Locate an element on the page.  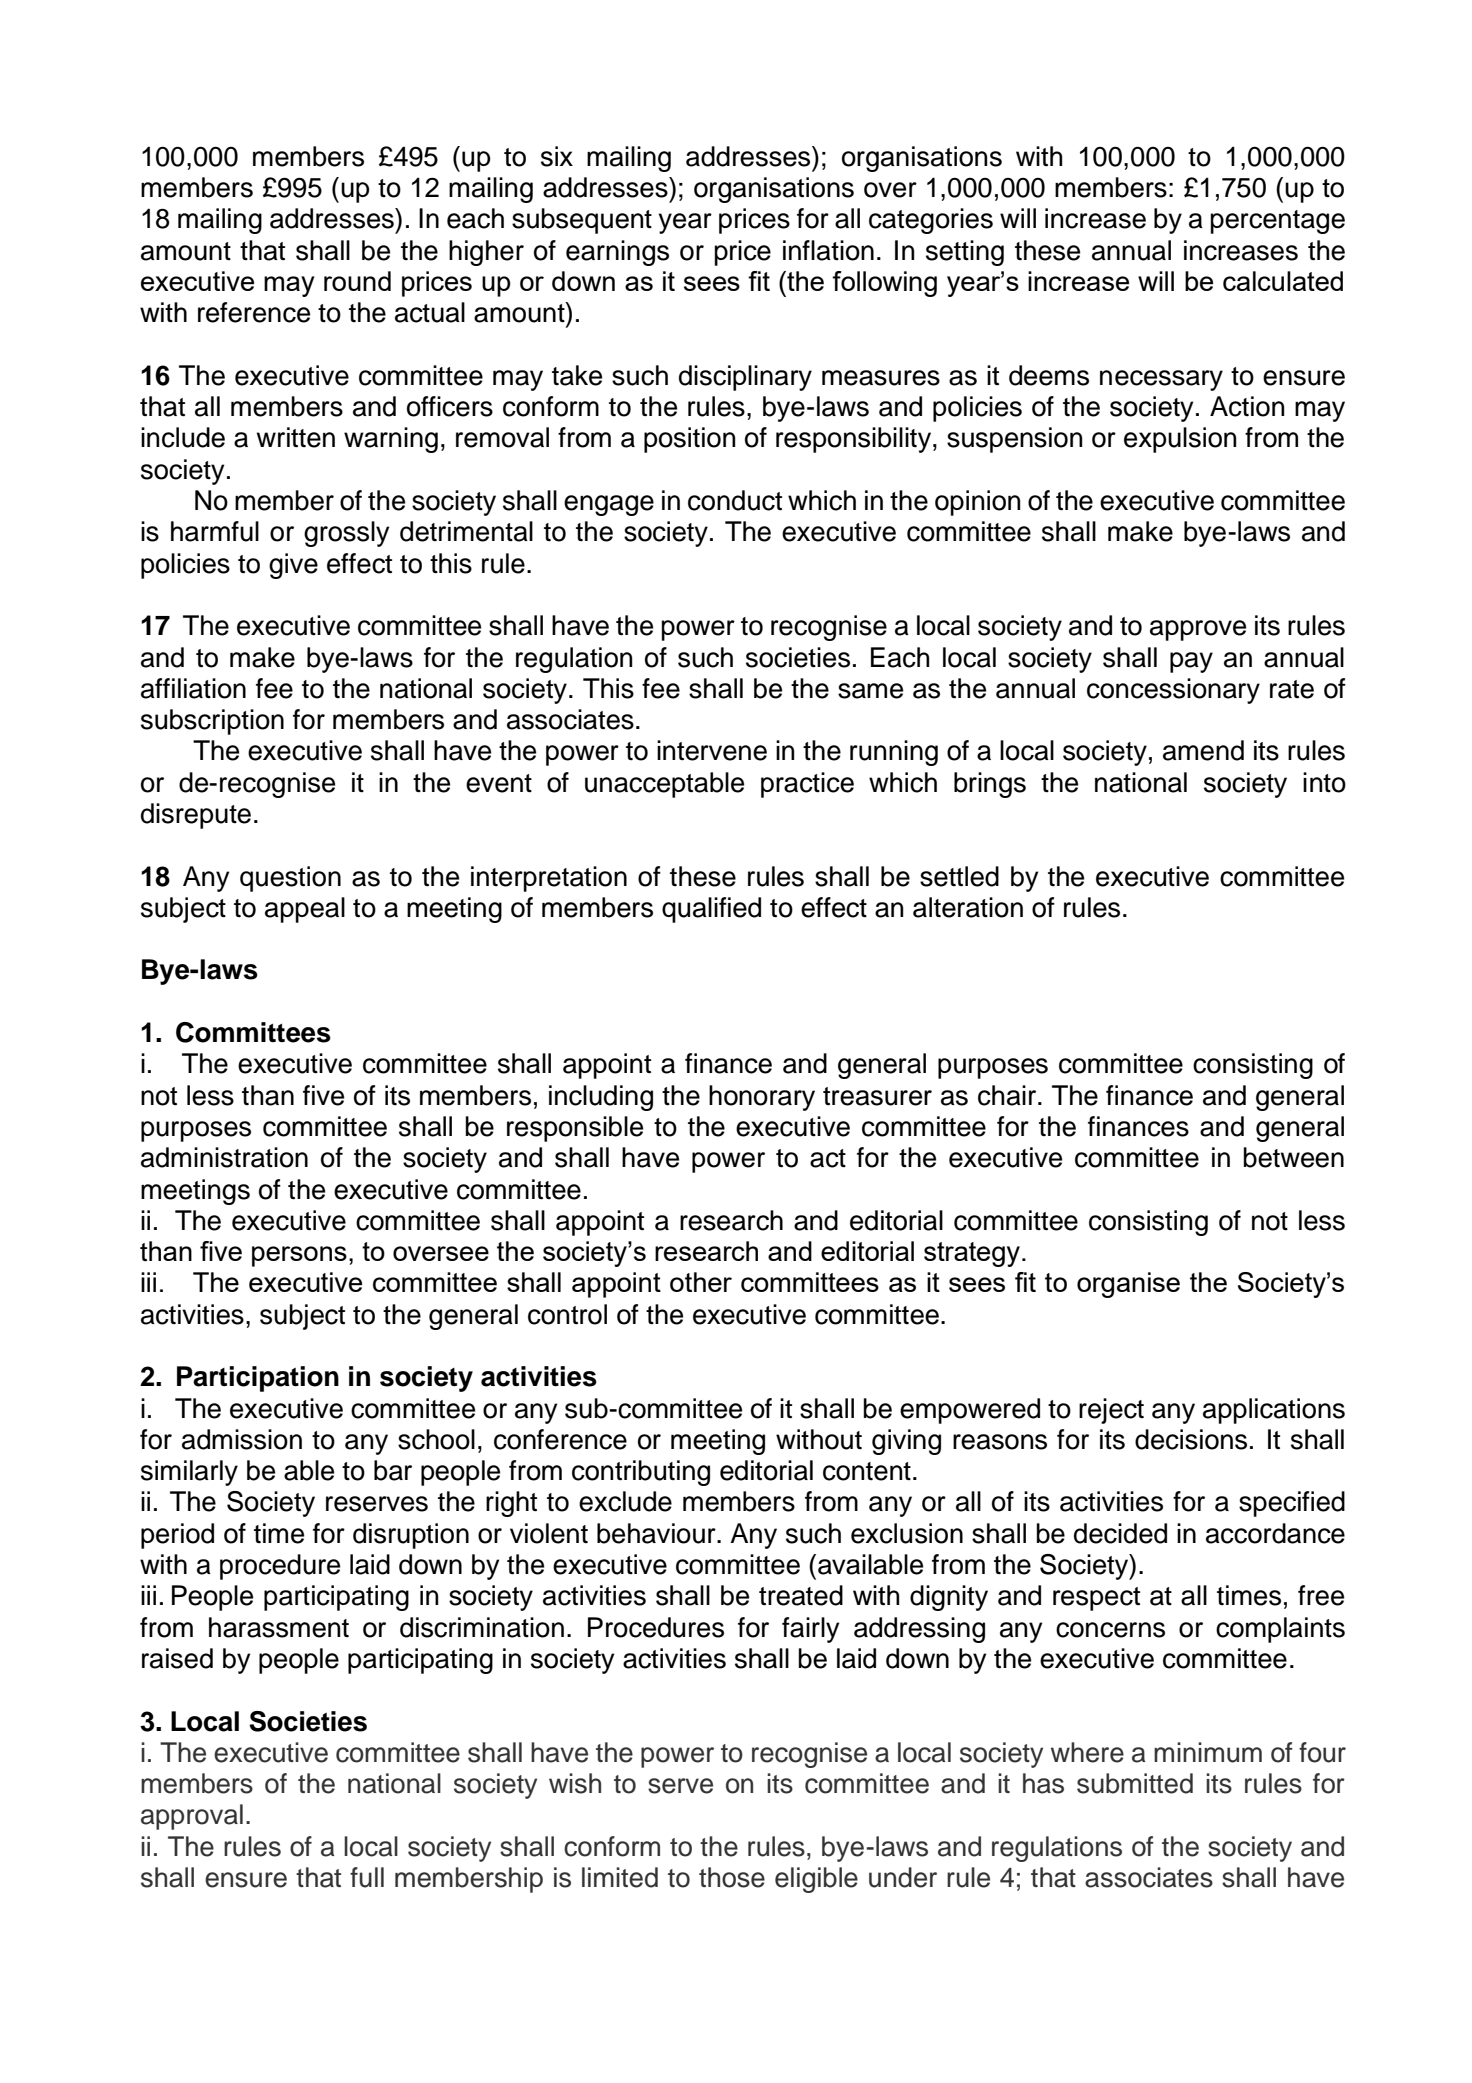
give is located at coordinates (293, 566).
